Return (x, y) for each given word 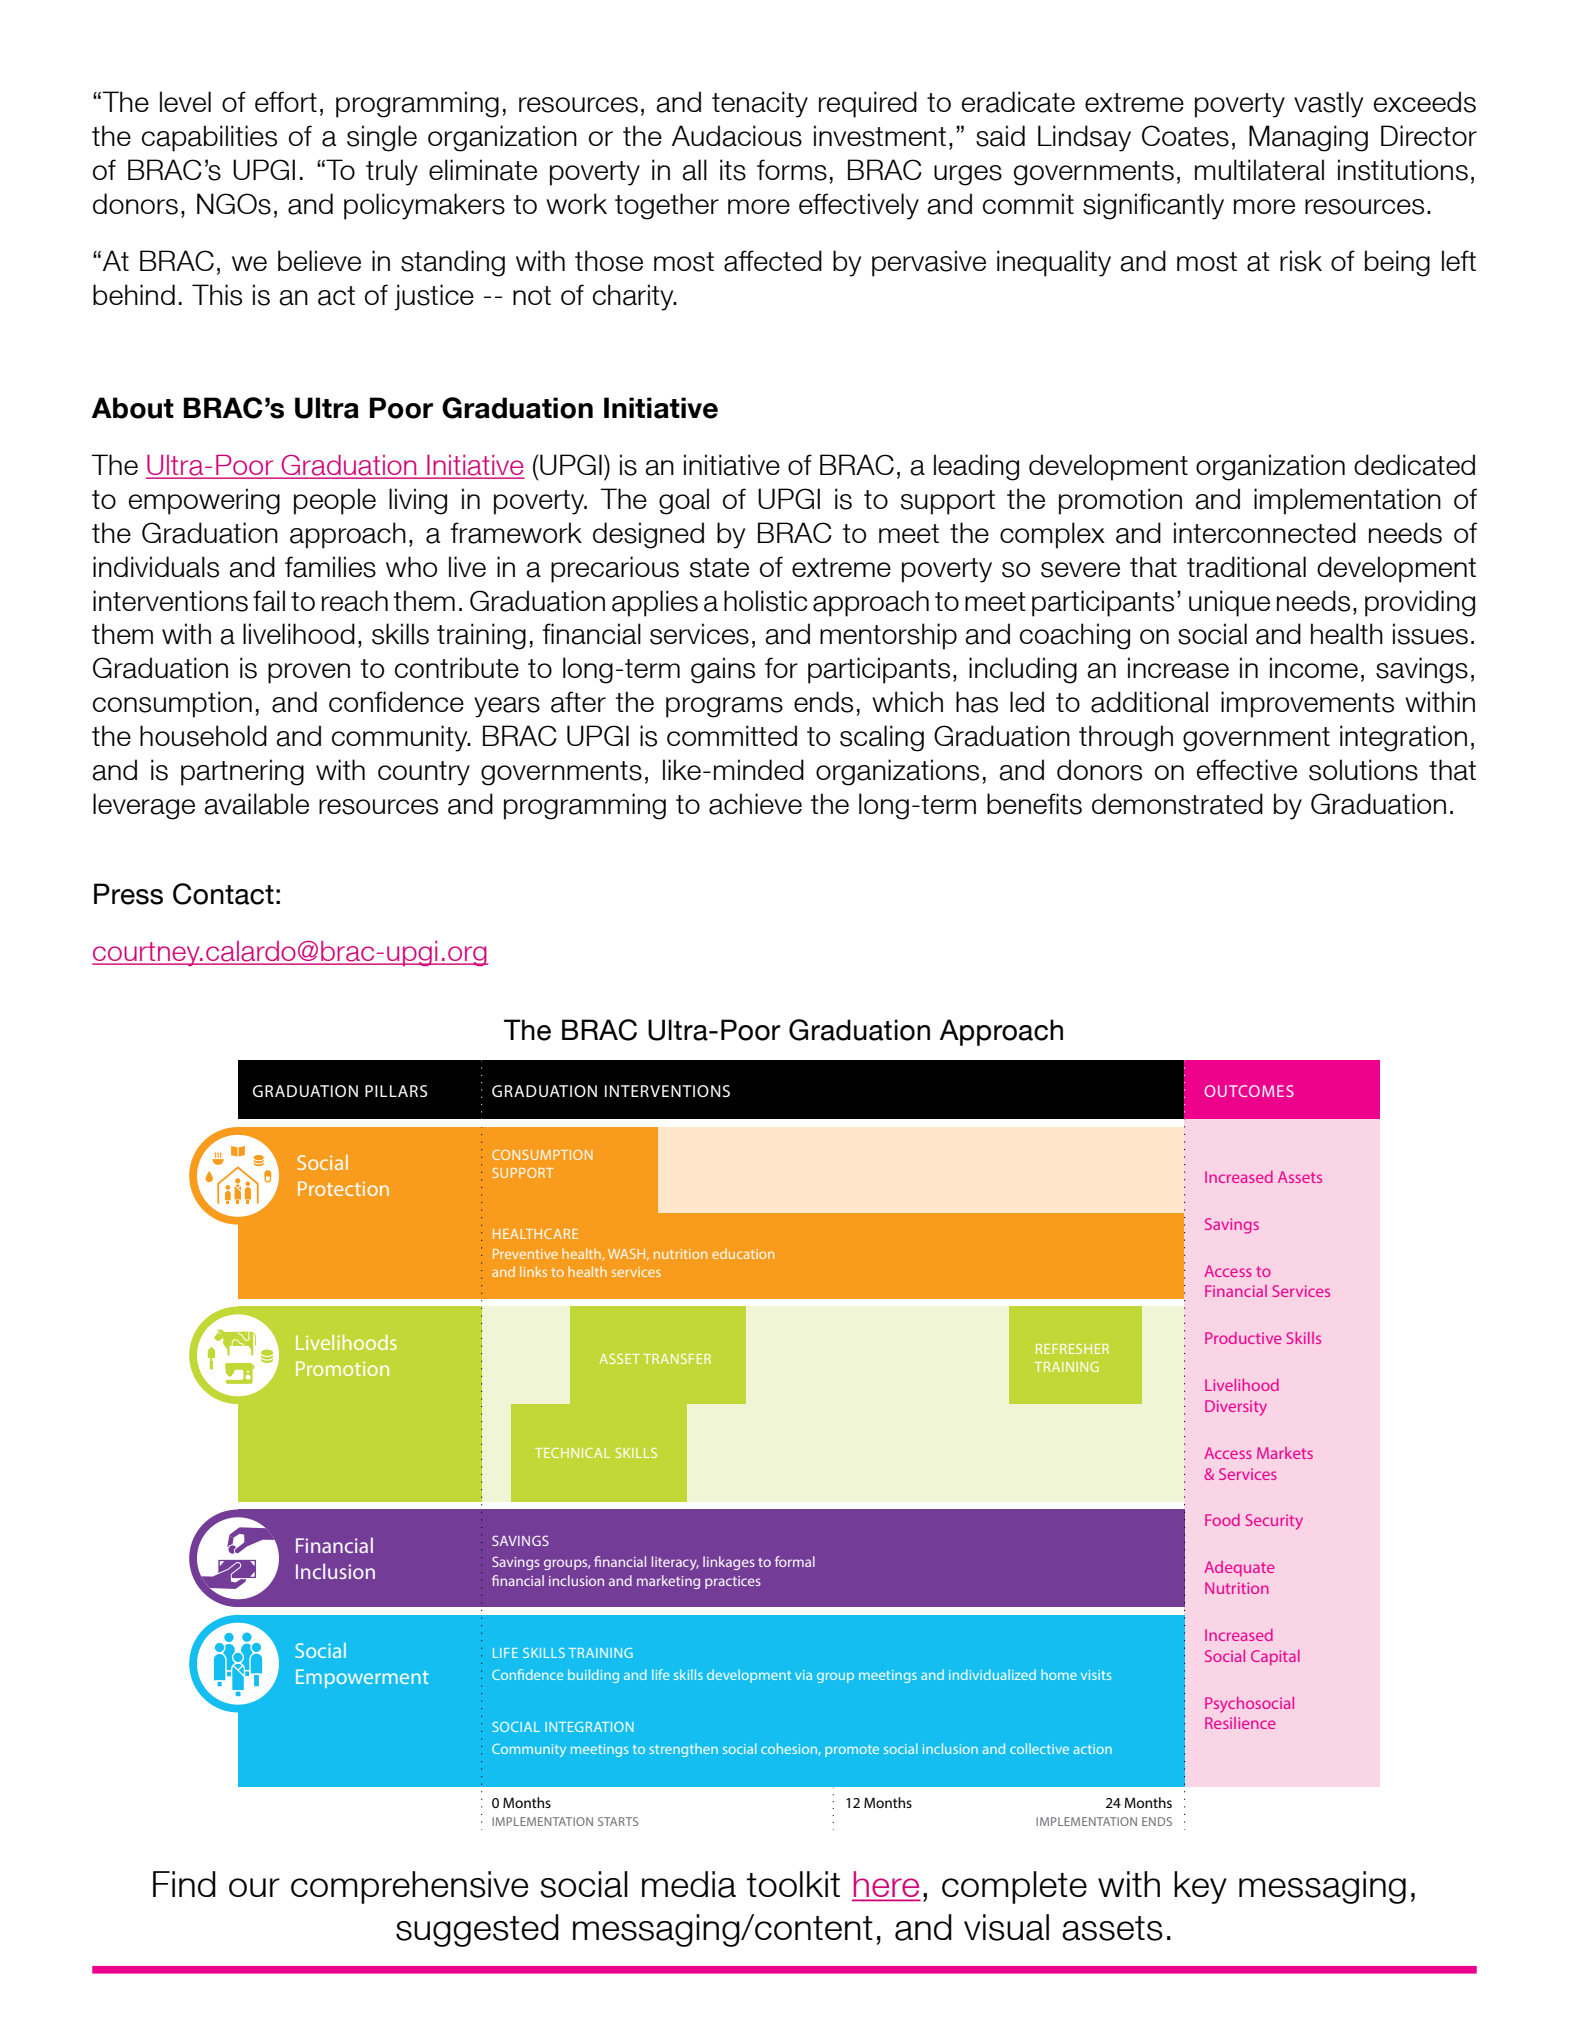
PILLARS (396, 1091)
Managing (1308, 138)
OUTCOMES (1249, 1091)
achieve (755, 804)
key (1200, 1887)
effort (286, 101)
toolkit (793, 1884)
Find (184, 1884)
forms (792, 170)
